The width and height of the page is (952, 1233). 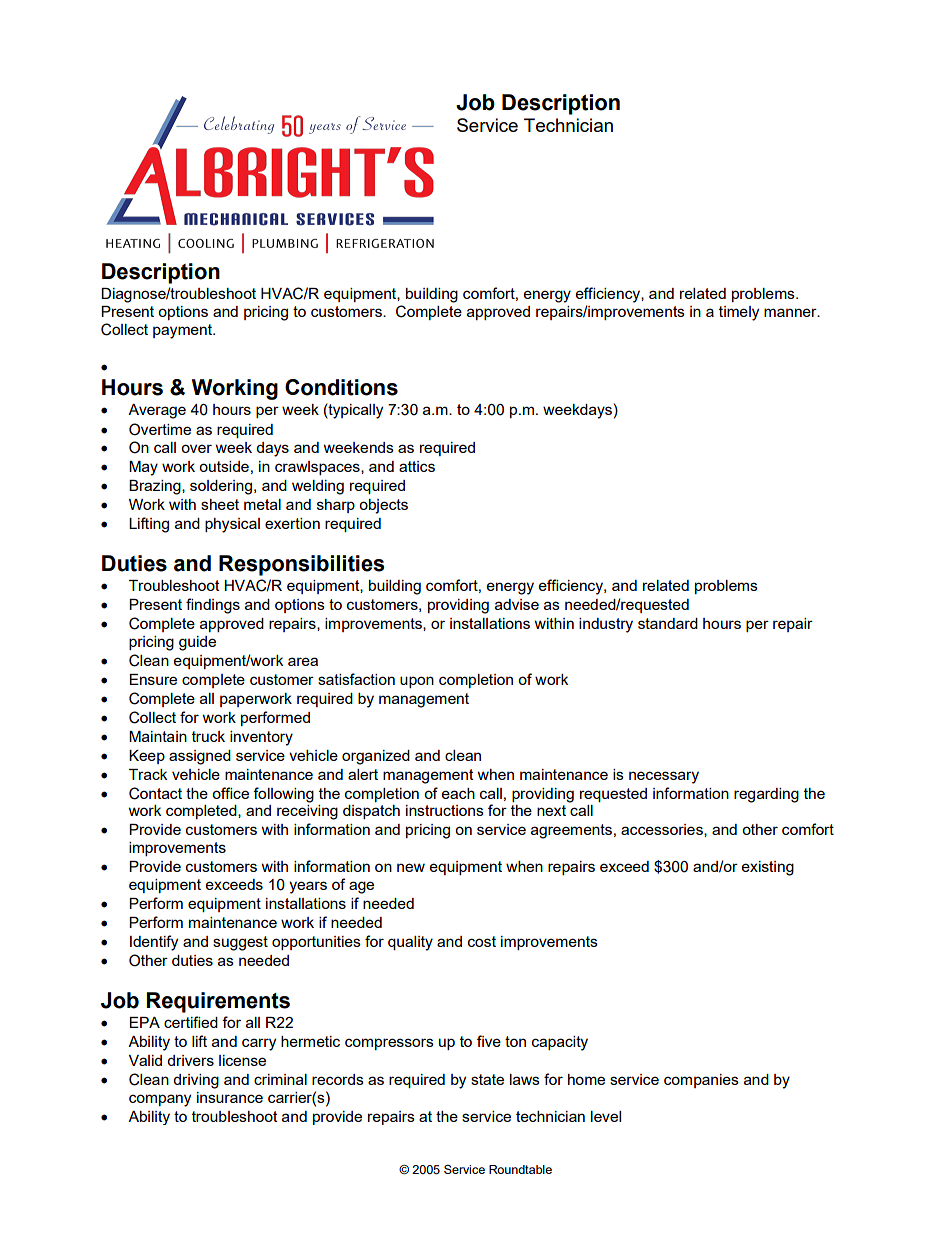 What do you see at coordinates (739, 313) in the page?
I see `timely` at bounding box center [739, 313].
